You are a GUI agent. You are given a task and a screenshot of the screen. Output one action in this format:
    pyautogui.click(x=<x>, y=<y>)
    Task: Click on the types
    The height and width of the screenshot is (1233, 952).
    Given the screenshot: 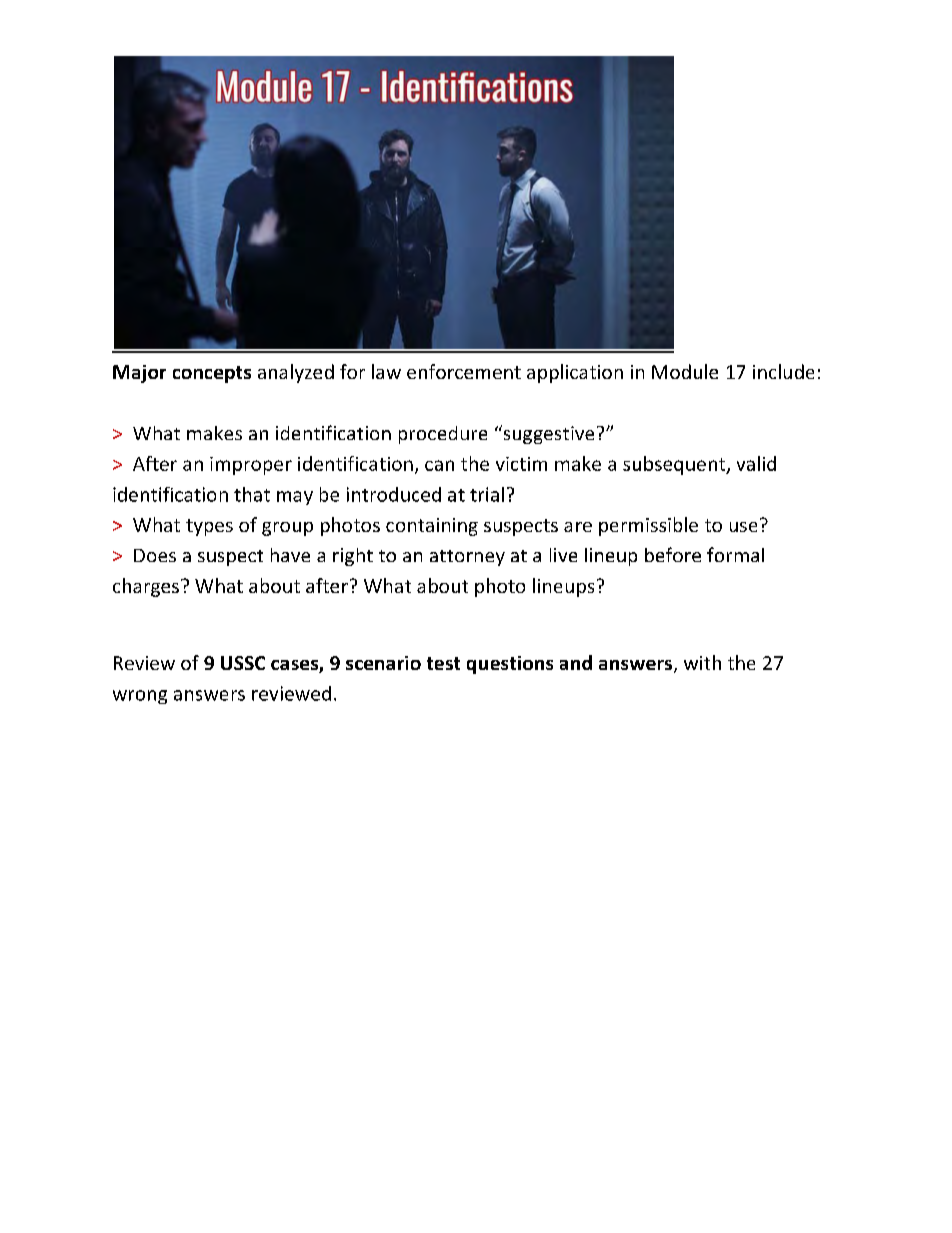 What is the action you would take?
    pyautogui.click(x=209, y=527)
